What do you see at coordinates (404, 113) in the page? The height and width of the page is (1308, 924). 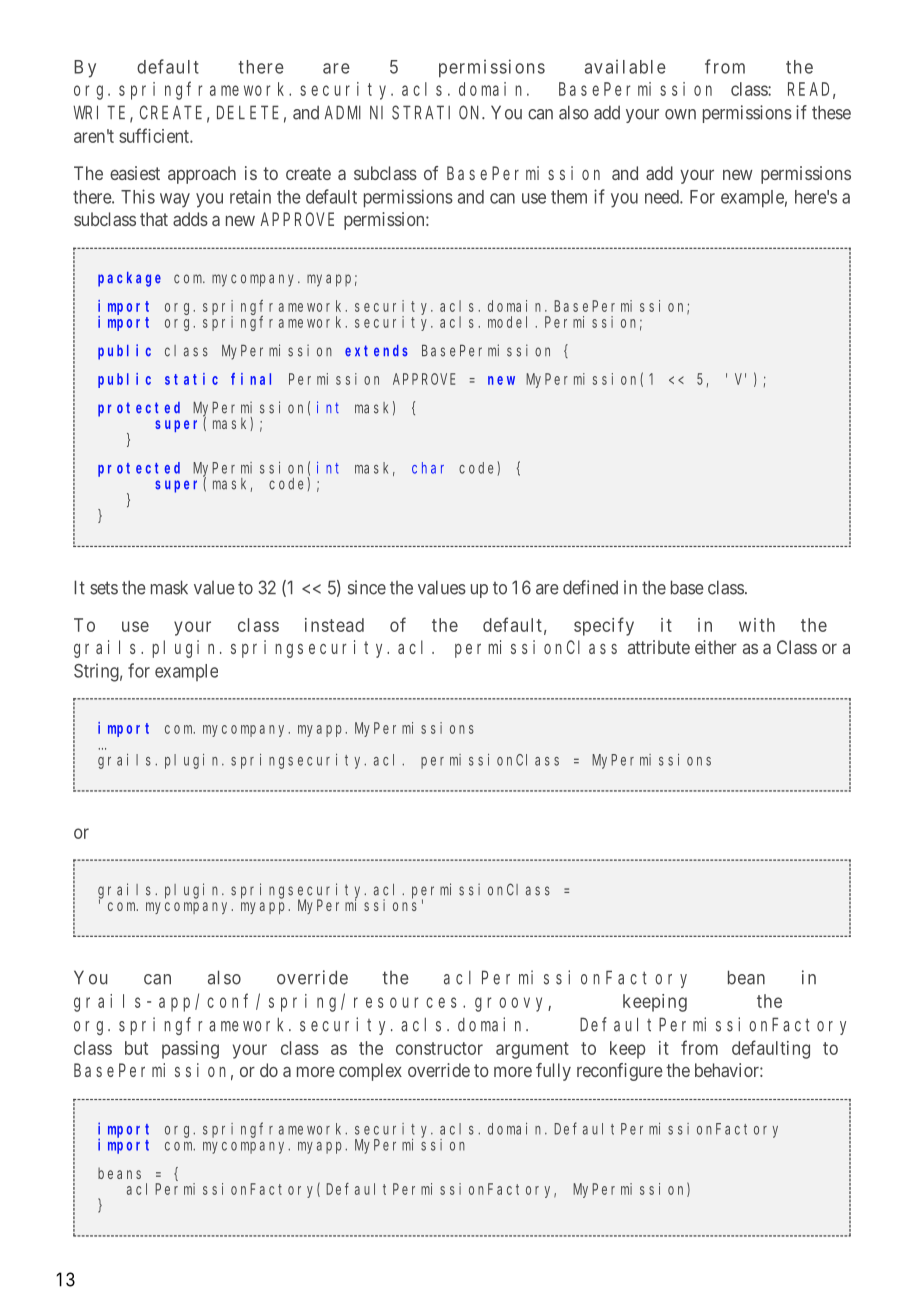 I see `ADMINISTRATION` at bounding box center [404, 113].
